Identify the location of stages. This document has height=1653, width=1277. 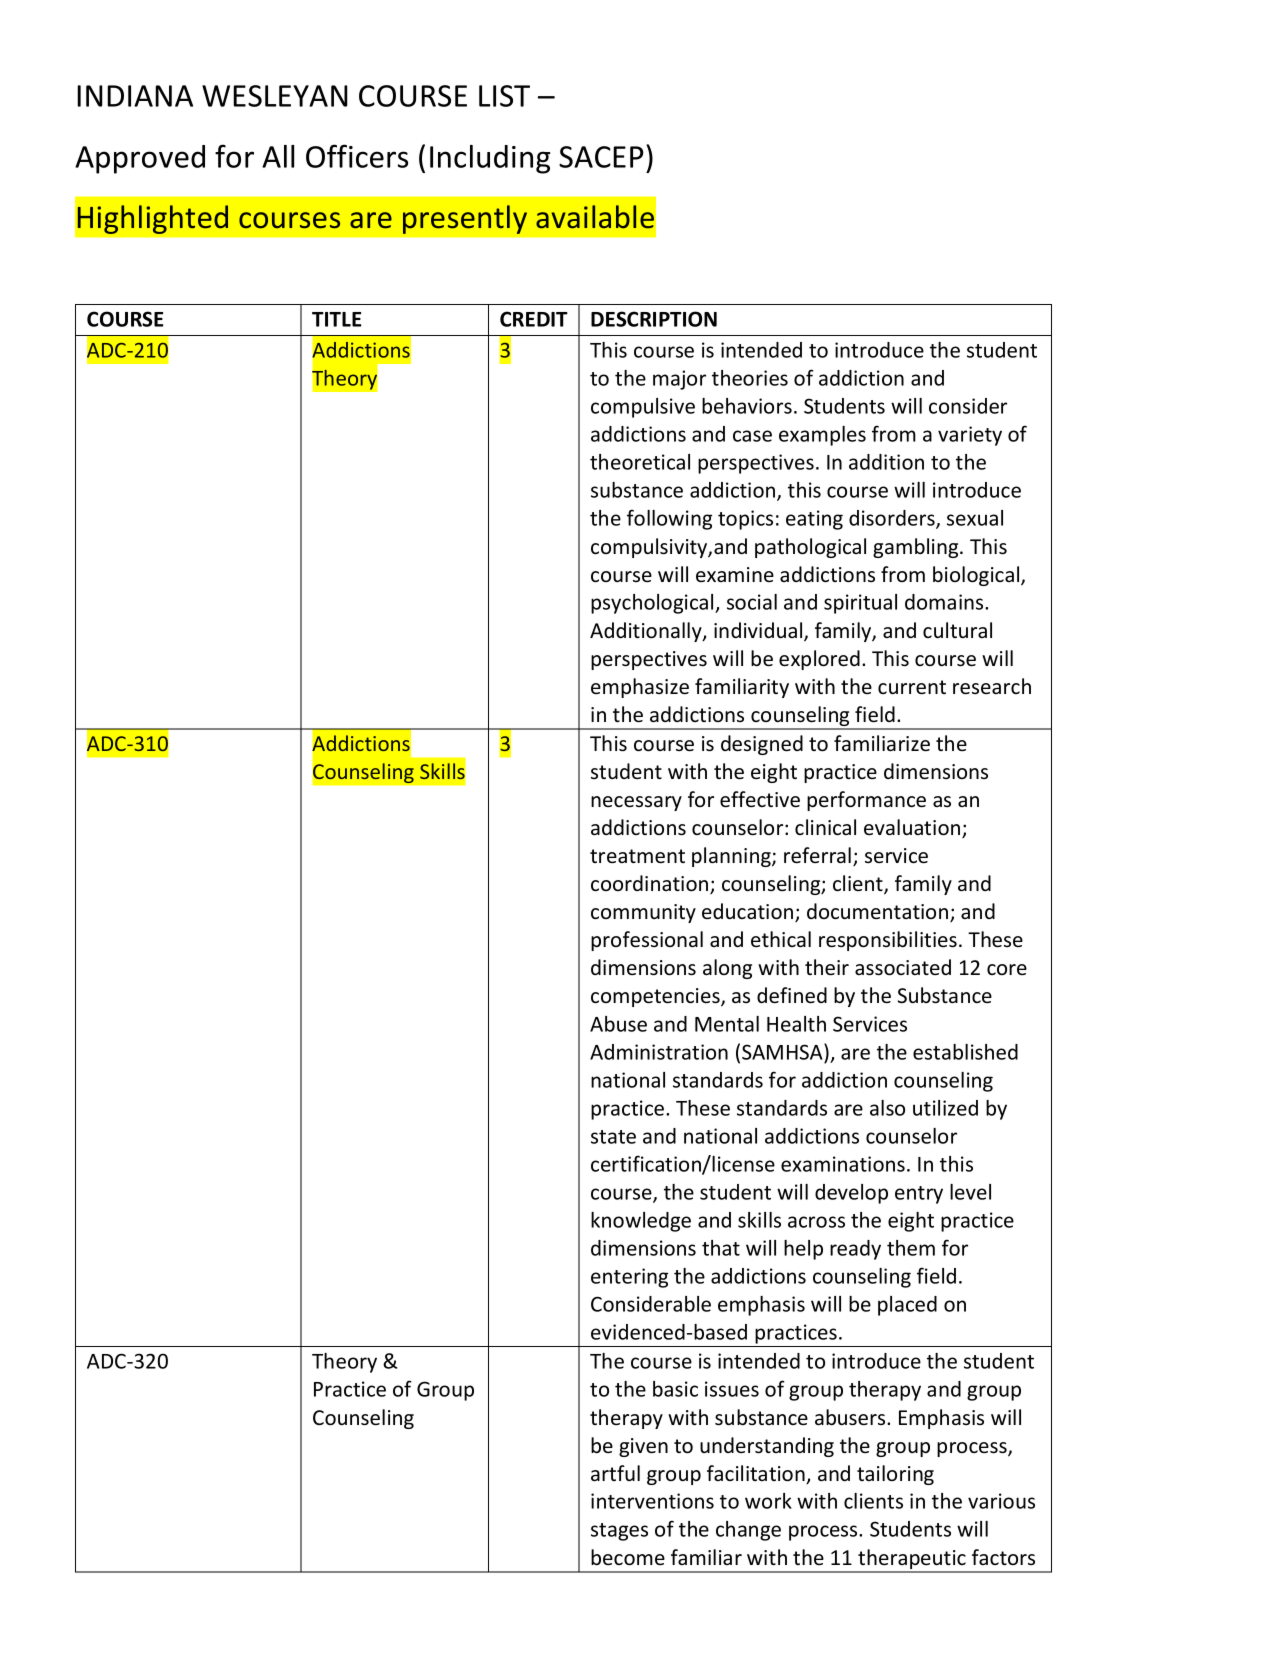
(619, 1532).
